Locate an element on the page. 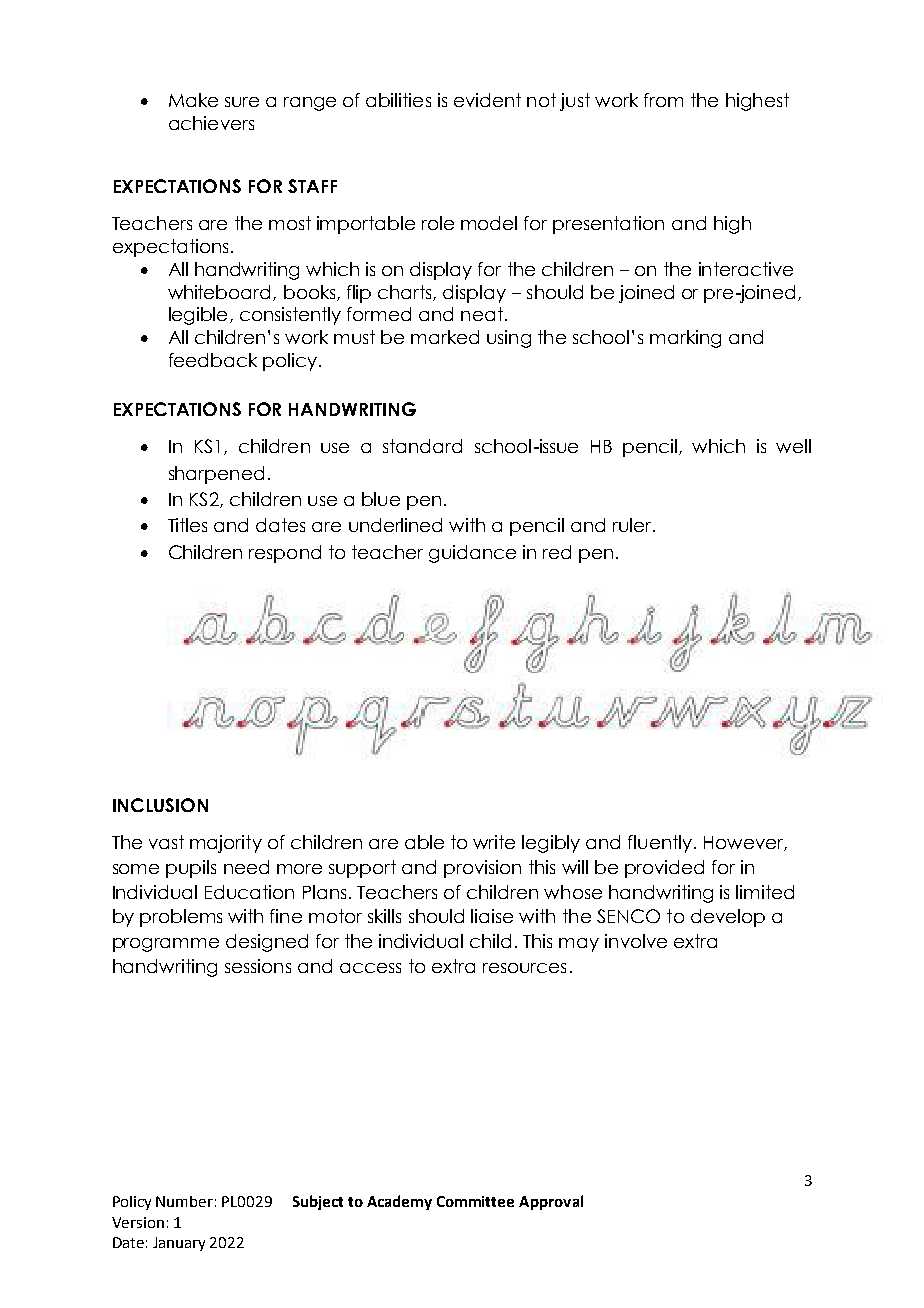  from is located at coordinates (663, 100).
